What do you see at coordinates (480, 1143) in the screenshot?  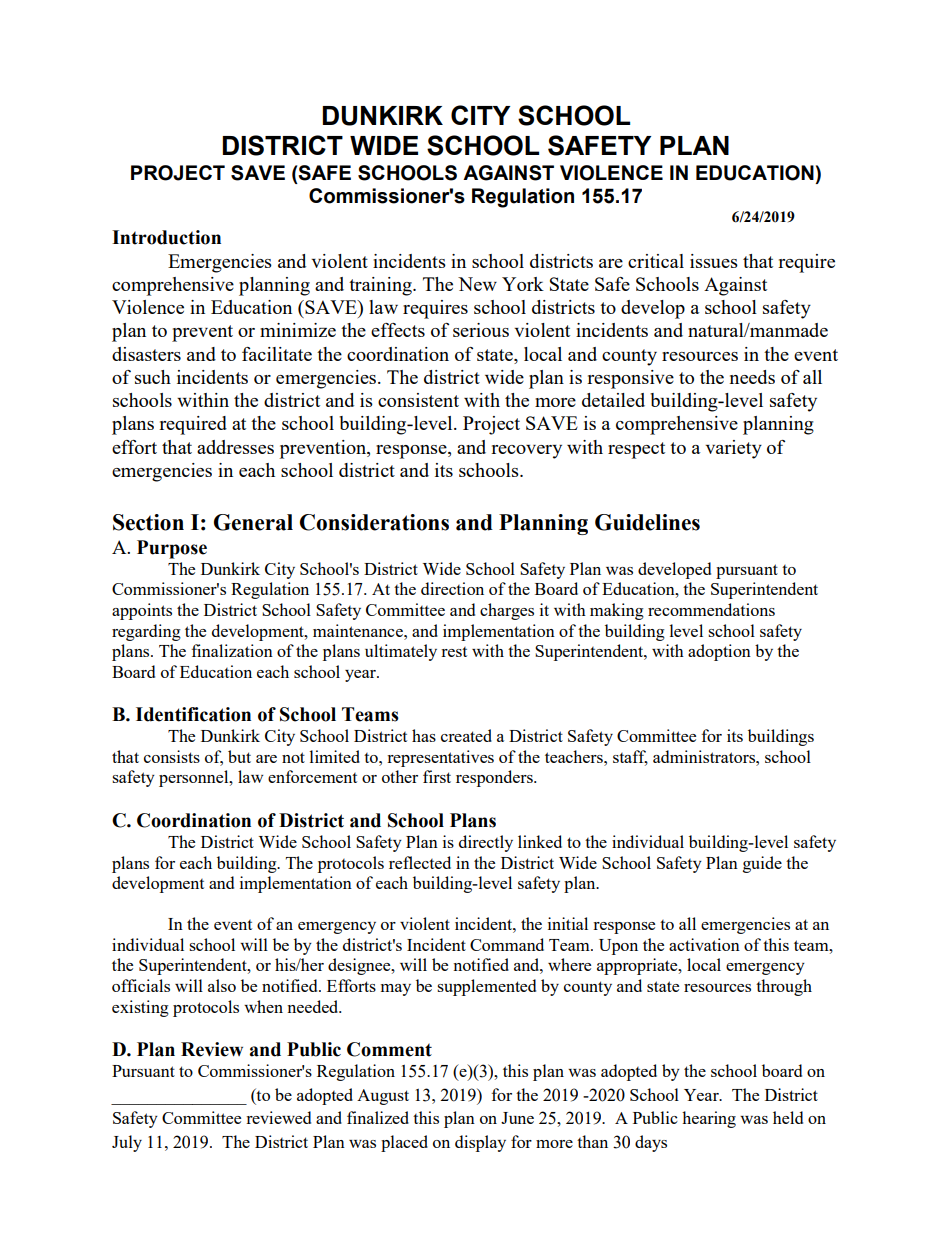 I see `display` at bounding box center [480, 1143].
